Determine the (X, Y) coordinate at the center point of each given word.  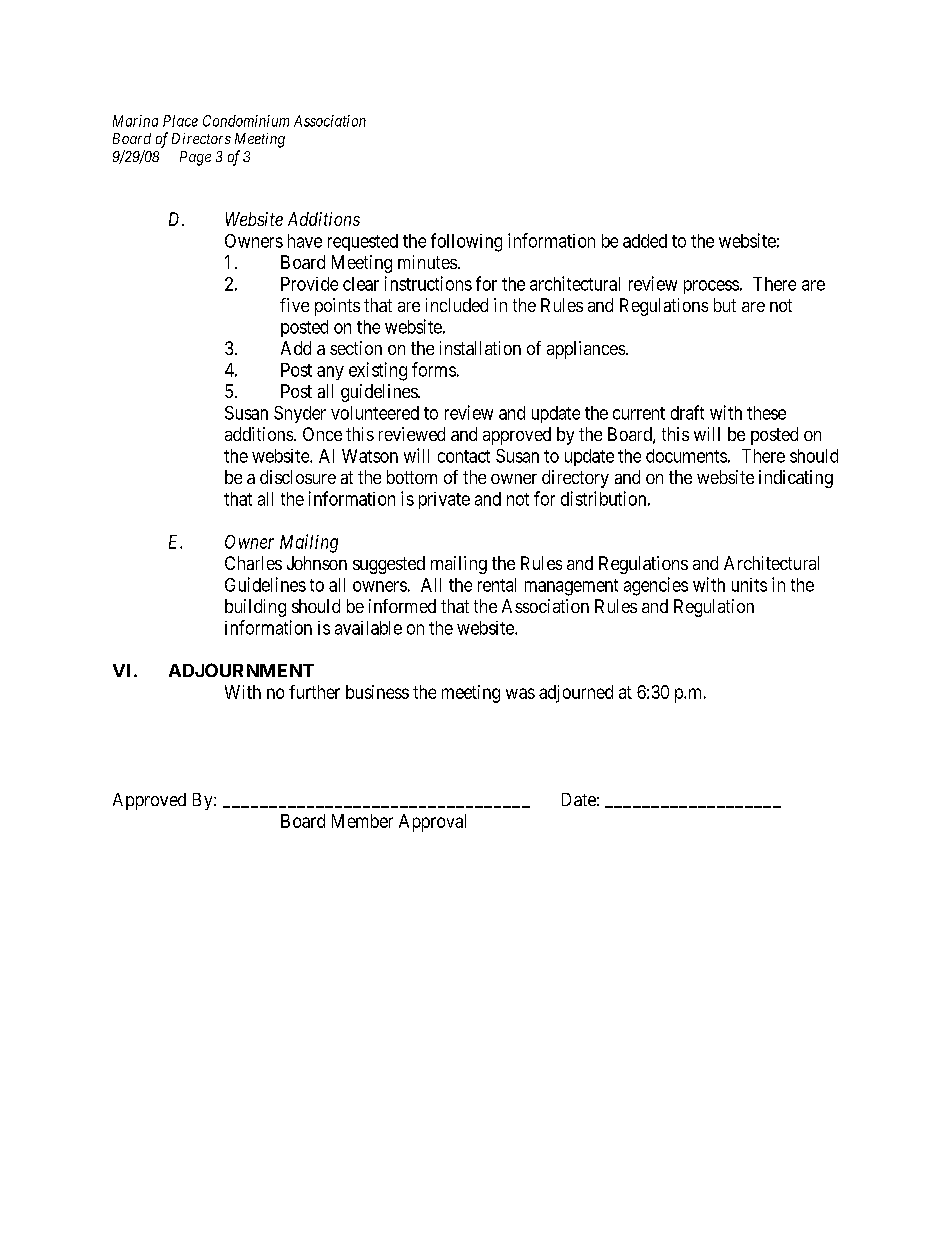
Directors (201, 138)
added (645, 241)
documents (686, 456)
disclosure (298, 477)
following (466, 242)
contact (464, 456)
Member (362, 821)
